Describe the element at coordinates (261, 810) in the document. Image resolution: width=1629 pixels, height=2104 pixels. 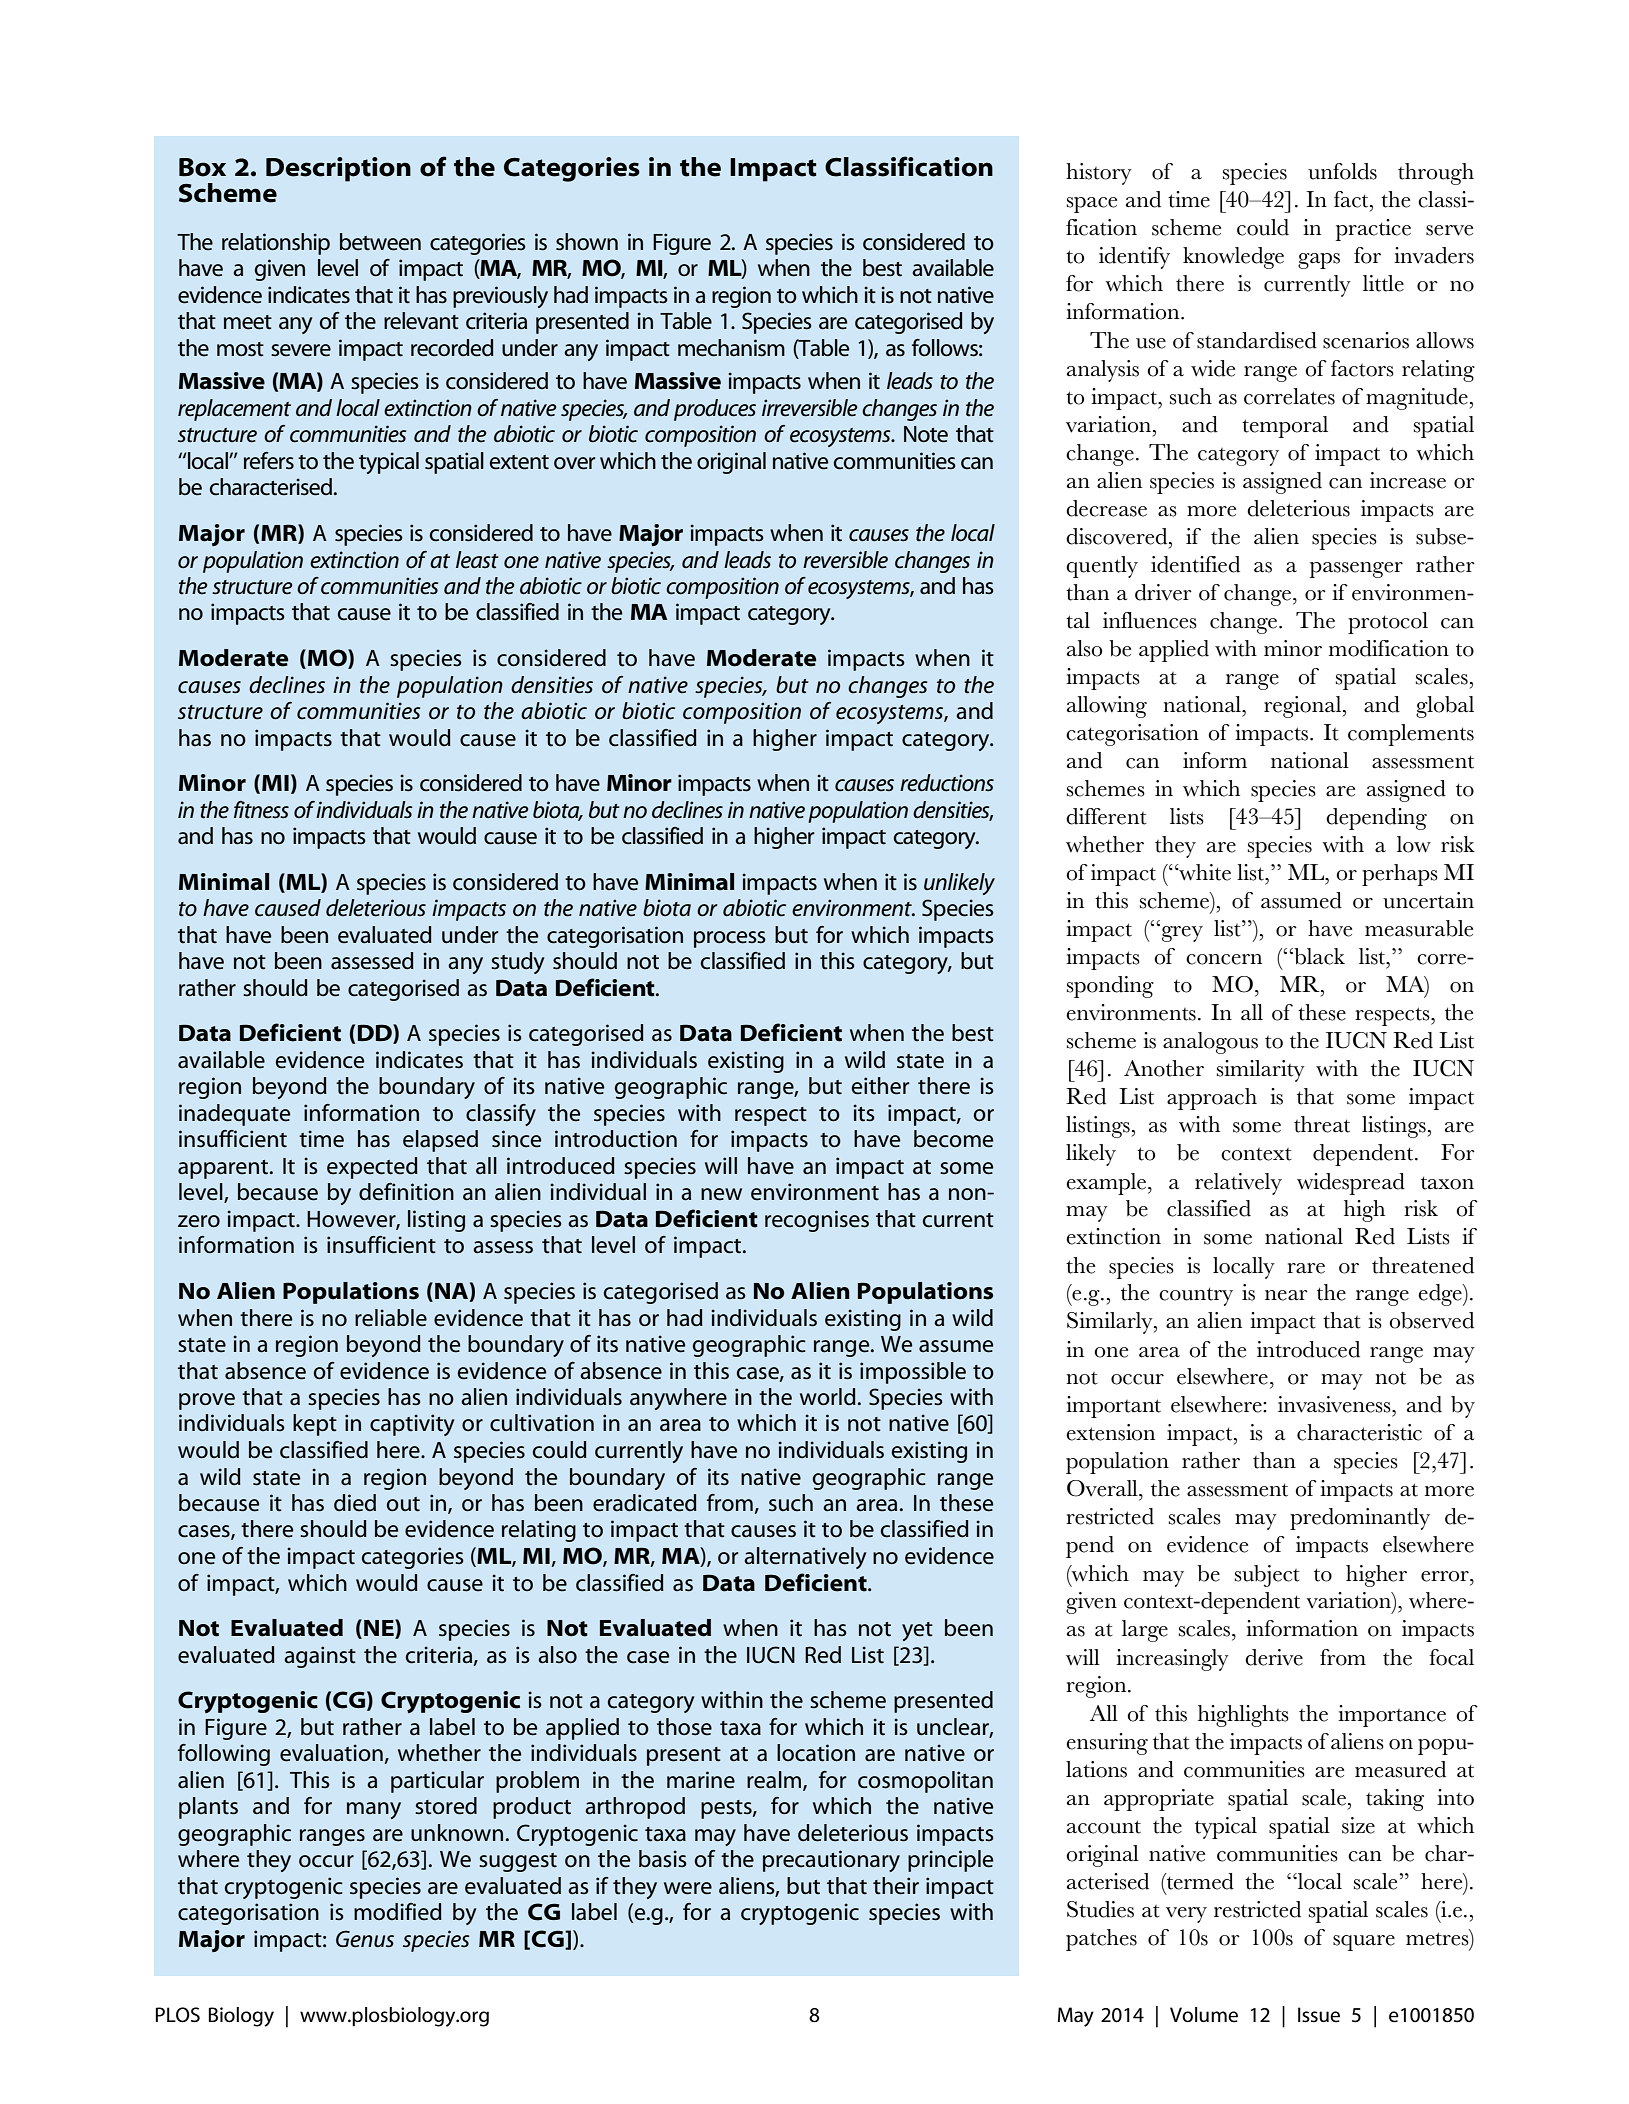
I see `fitness` at that location.
